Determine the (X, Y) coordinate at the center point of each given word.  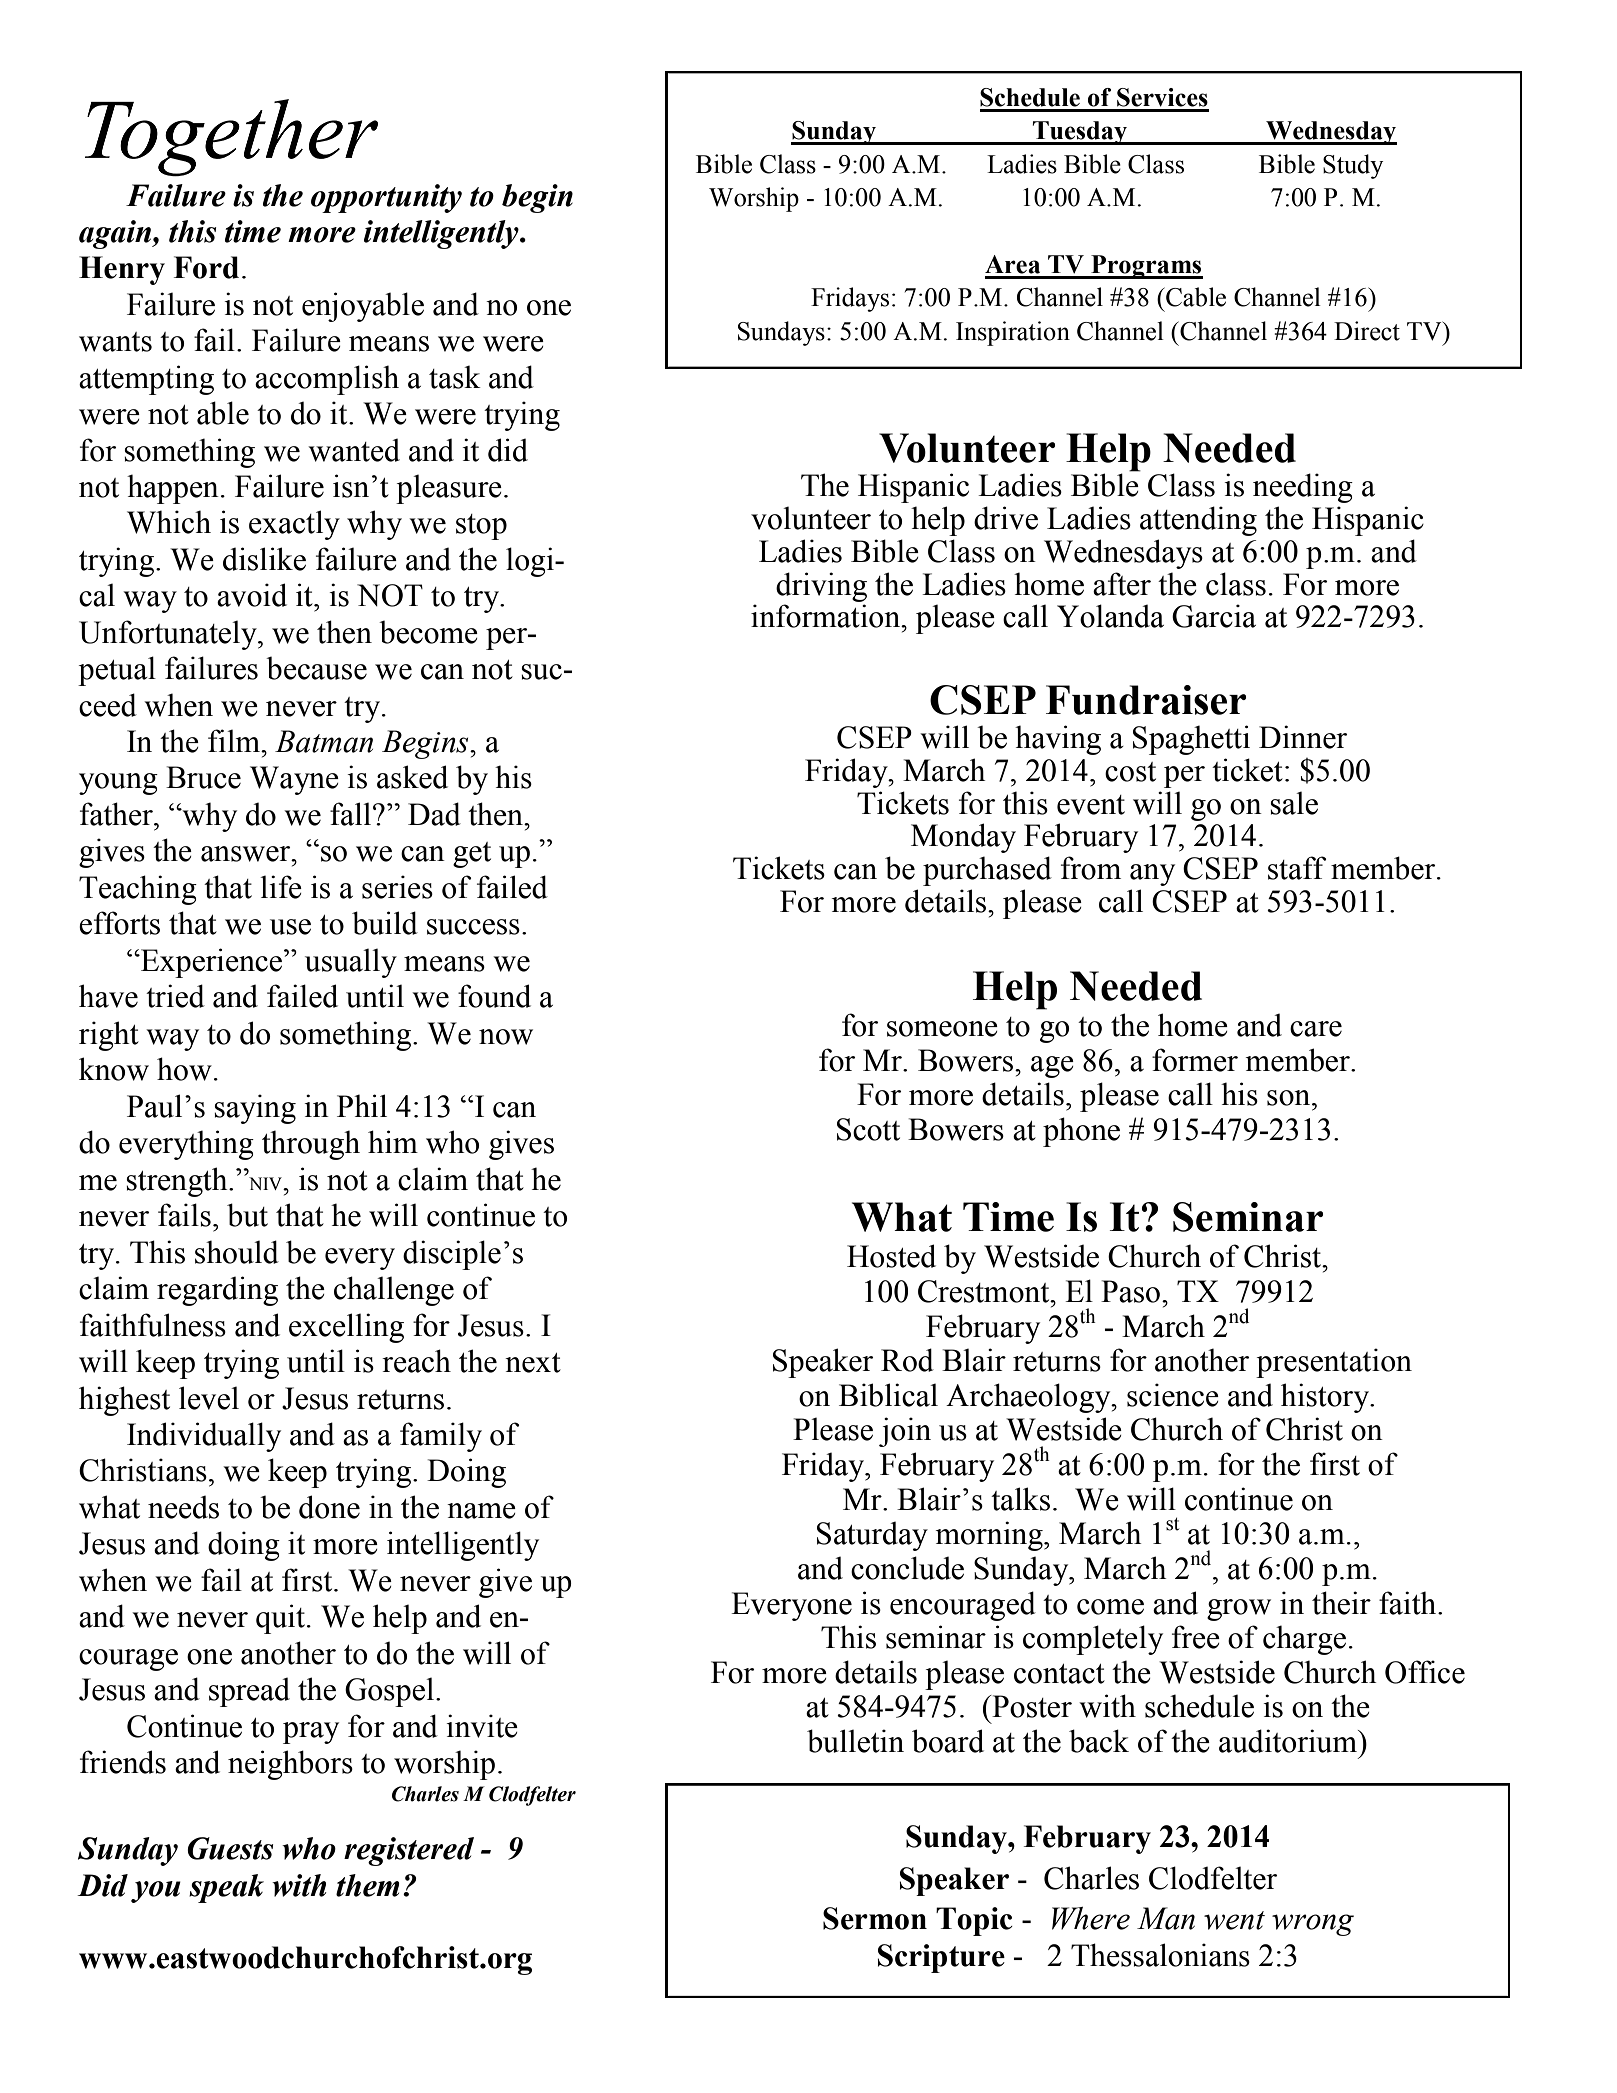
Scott (868, 1129)
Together (231, 138)
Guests (230, 1848)
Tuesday (1080, 133)
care (1316, 1029)
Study (1353, 166)
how (184, 1069)
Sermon (875, 1918)
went (1234, 1920)
